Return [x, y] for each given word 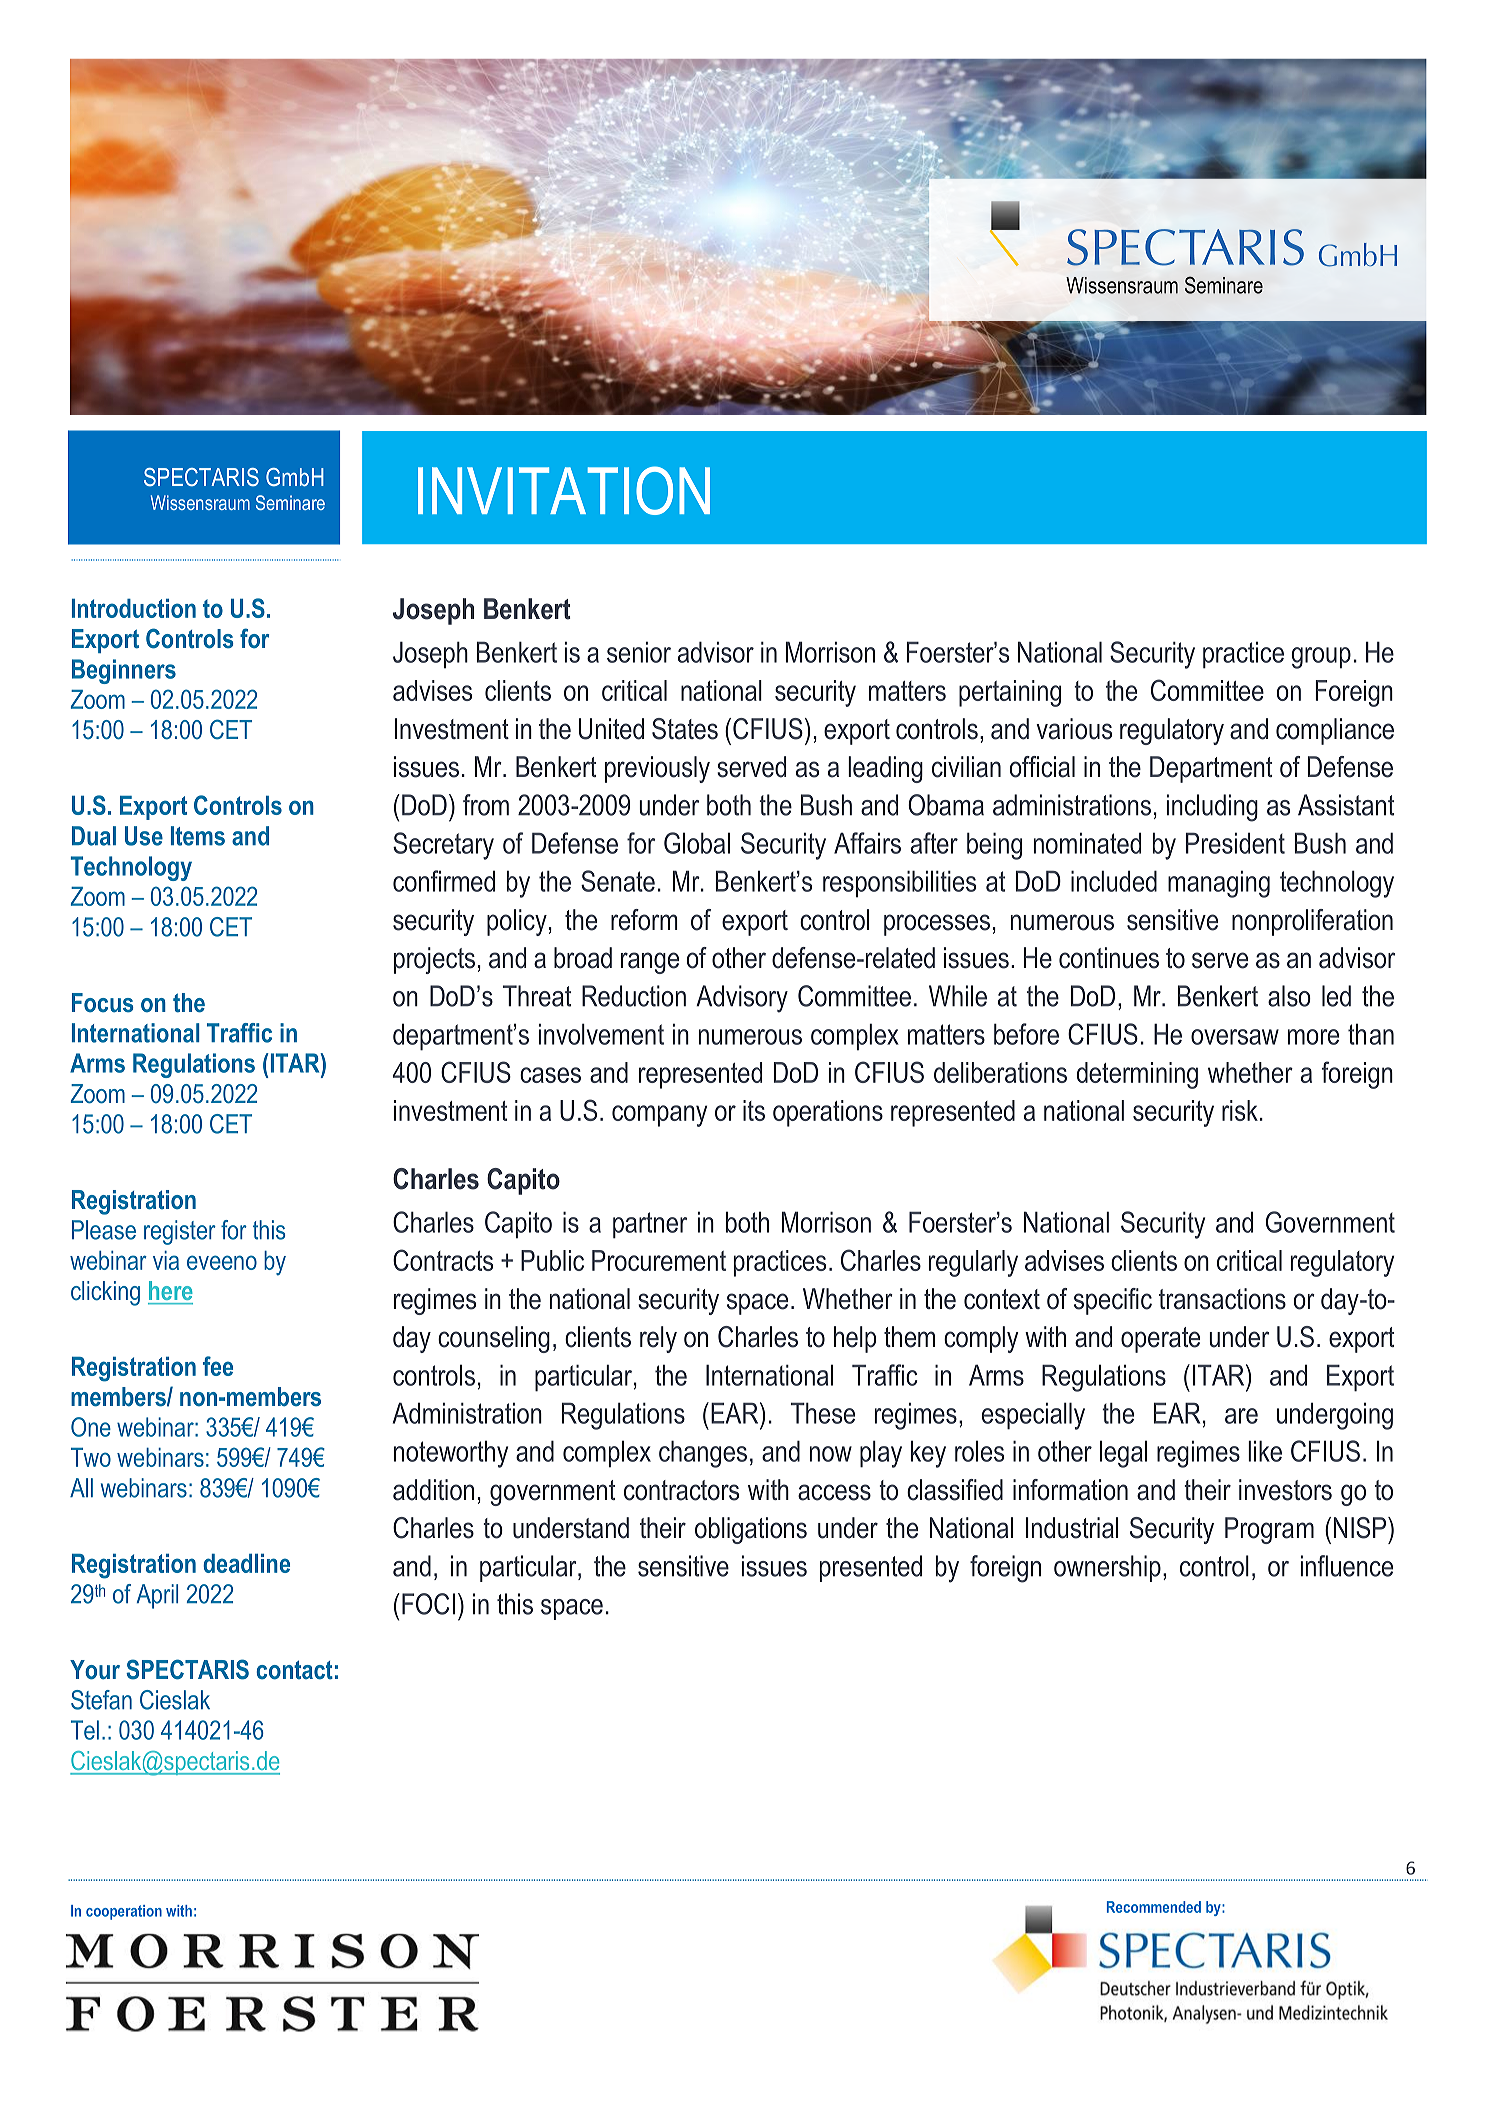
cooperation [124, 1912]
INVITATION [564, 490]
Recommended [1154, 1907]
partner [650, 1225]
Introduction [134, 608]
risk [1240, 1110]
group [1321, 658]
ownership [1107, 1568]
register [180, 1232]
